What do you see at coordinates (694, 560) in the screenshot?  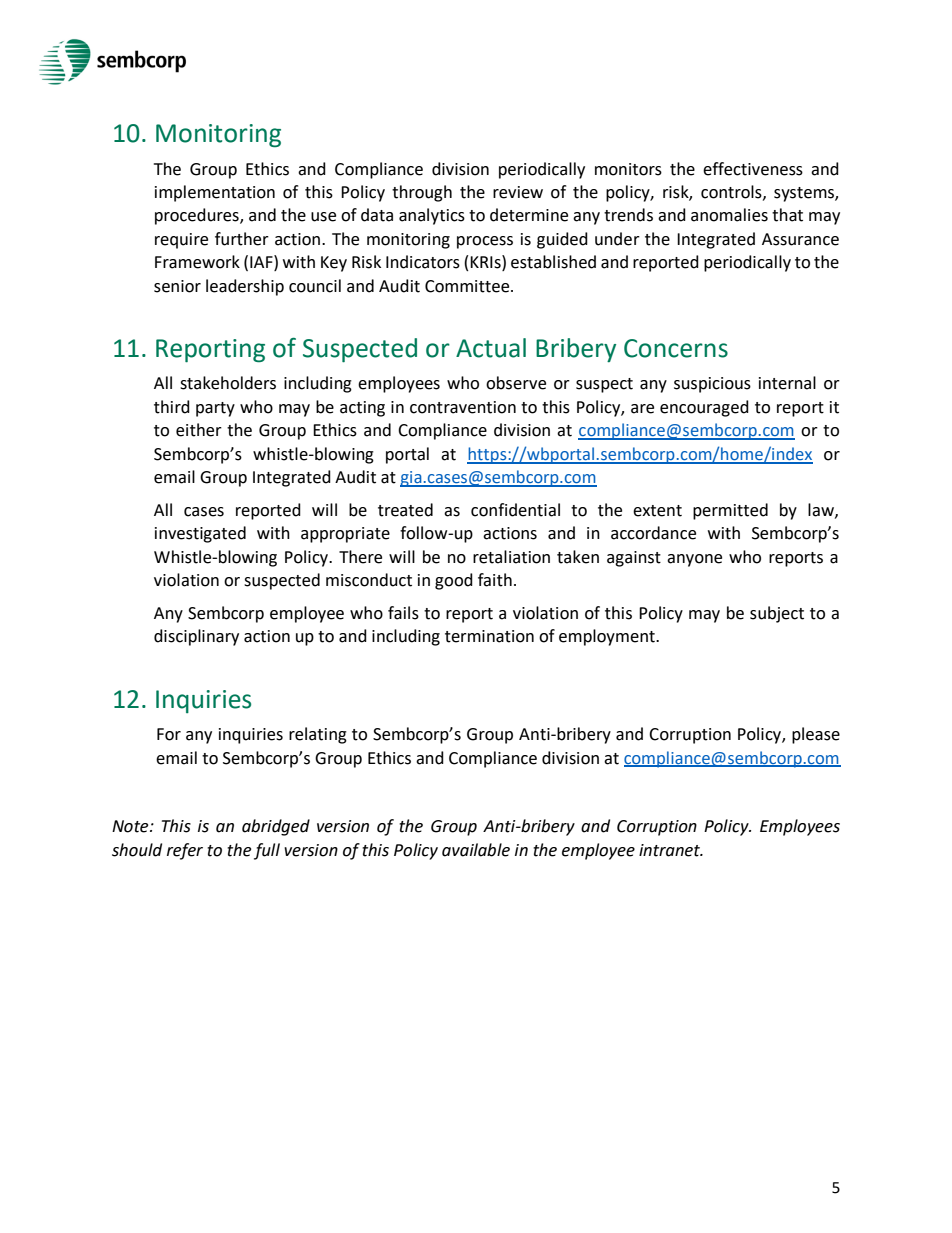 I see `anyone` at bounding box center [694, 560].
